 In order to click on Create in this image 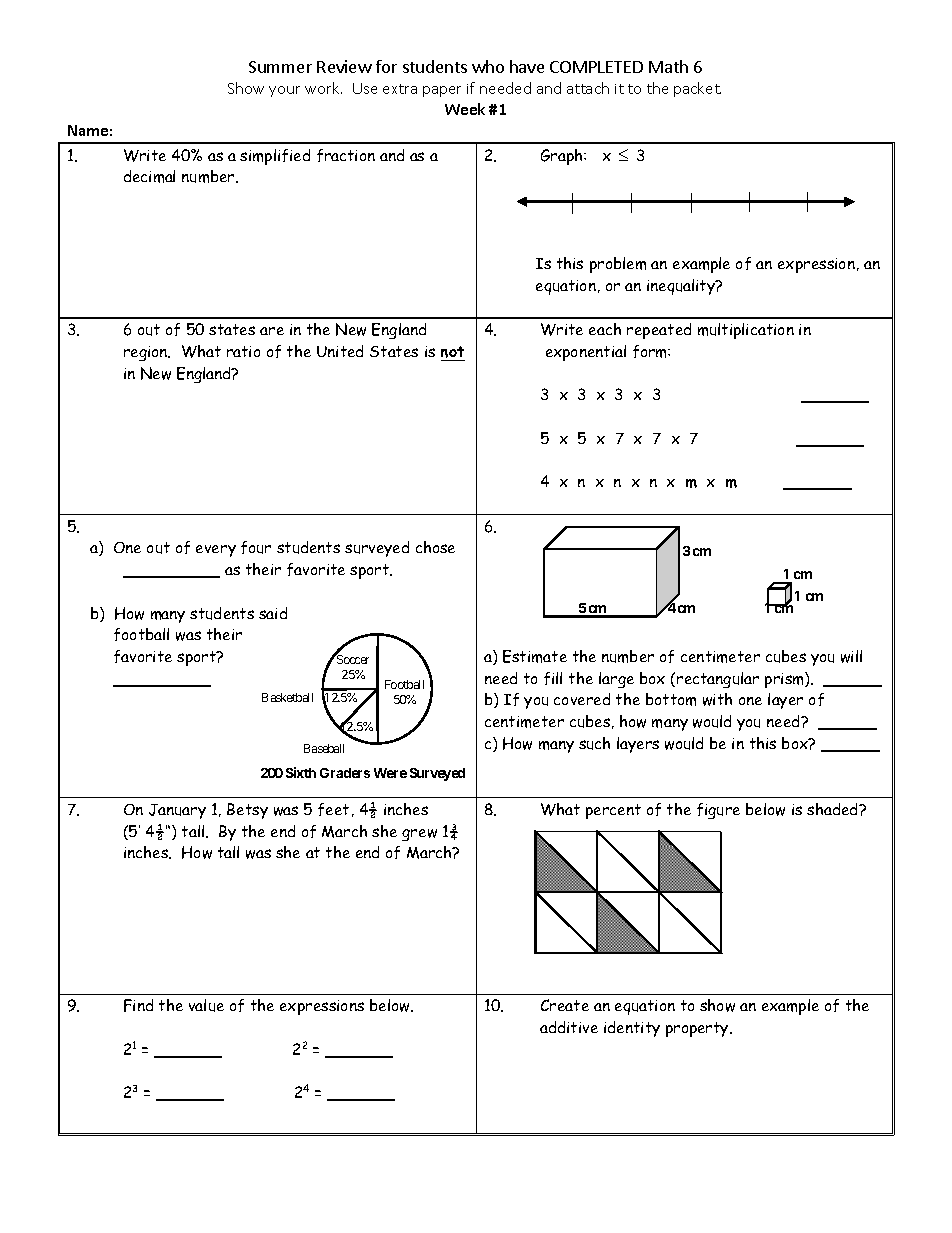, I will do `click(565, 1005)`.
